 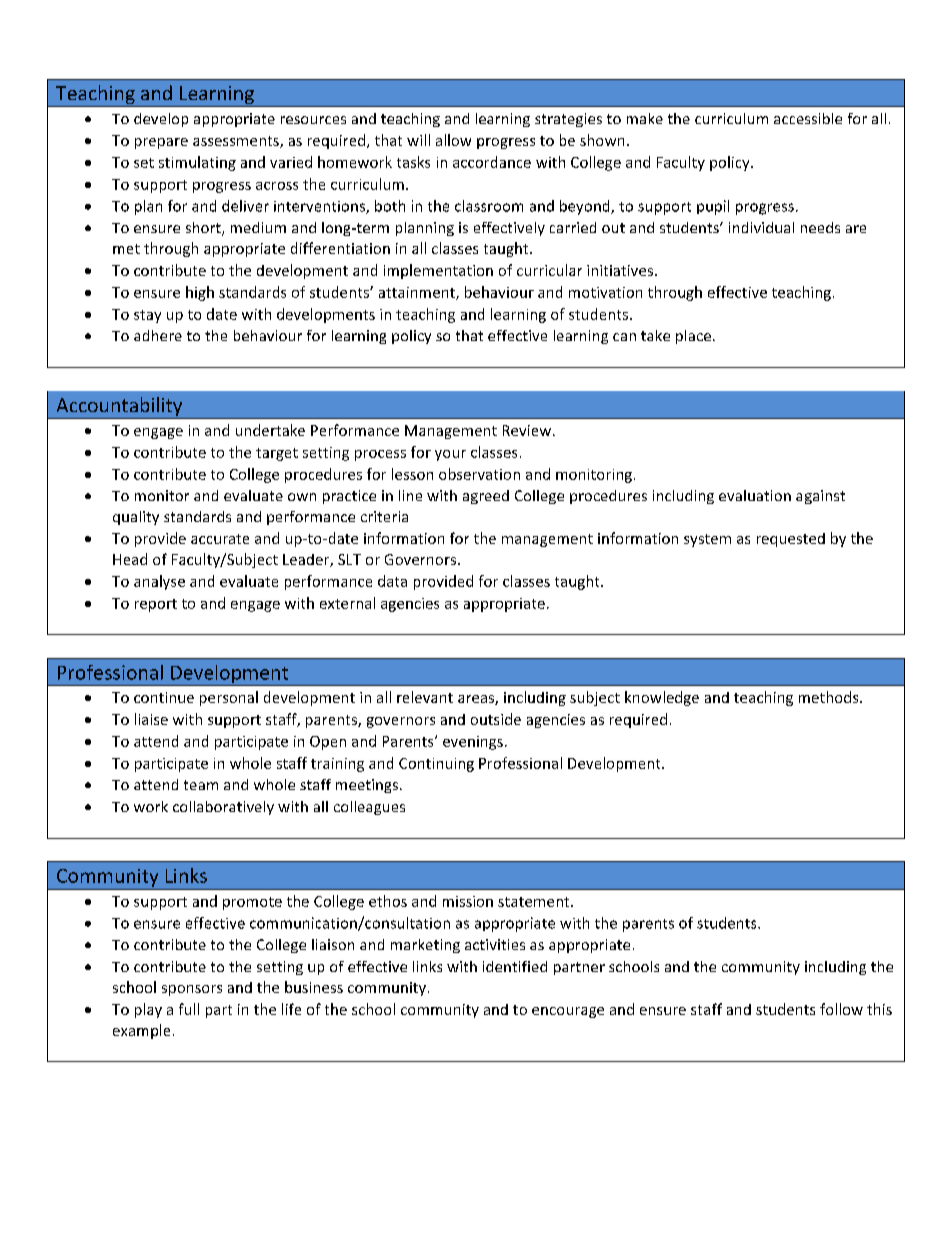 I want to click on full, so click(x=189, y=1009).
